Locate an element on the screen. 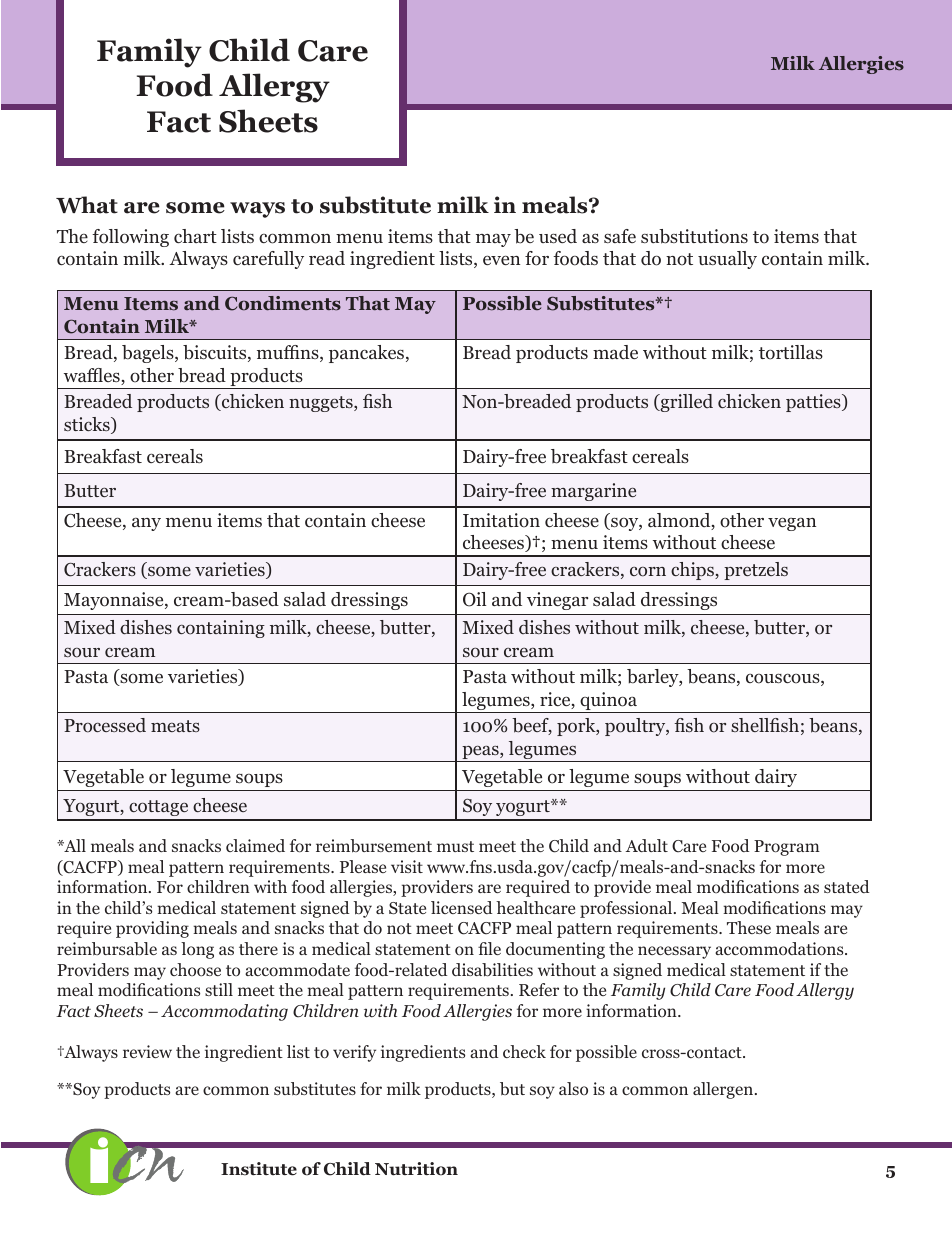  chart is located at coordinates (195, 236).
